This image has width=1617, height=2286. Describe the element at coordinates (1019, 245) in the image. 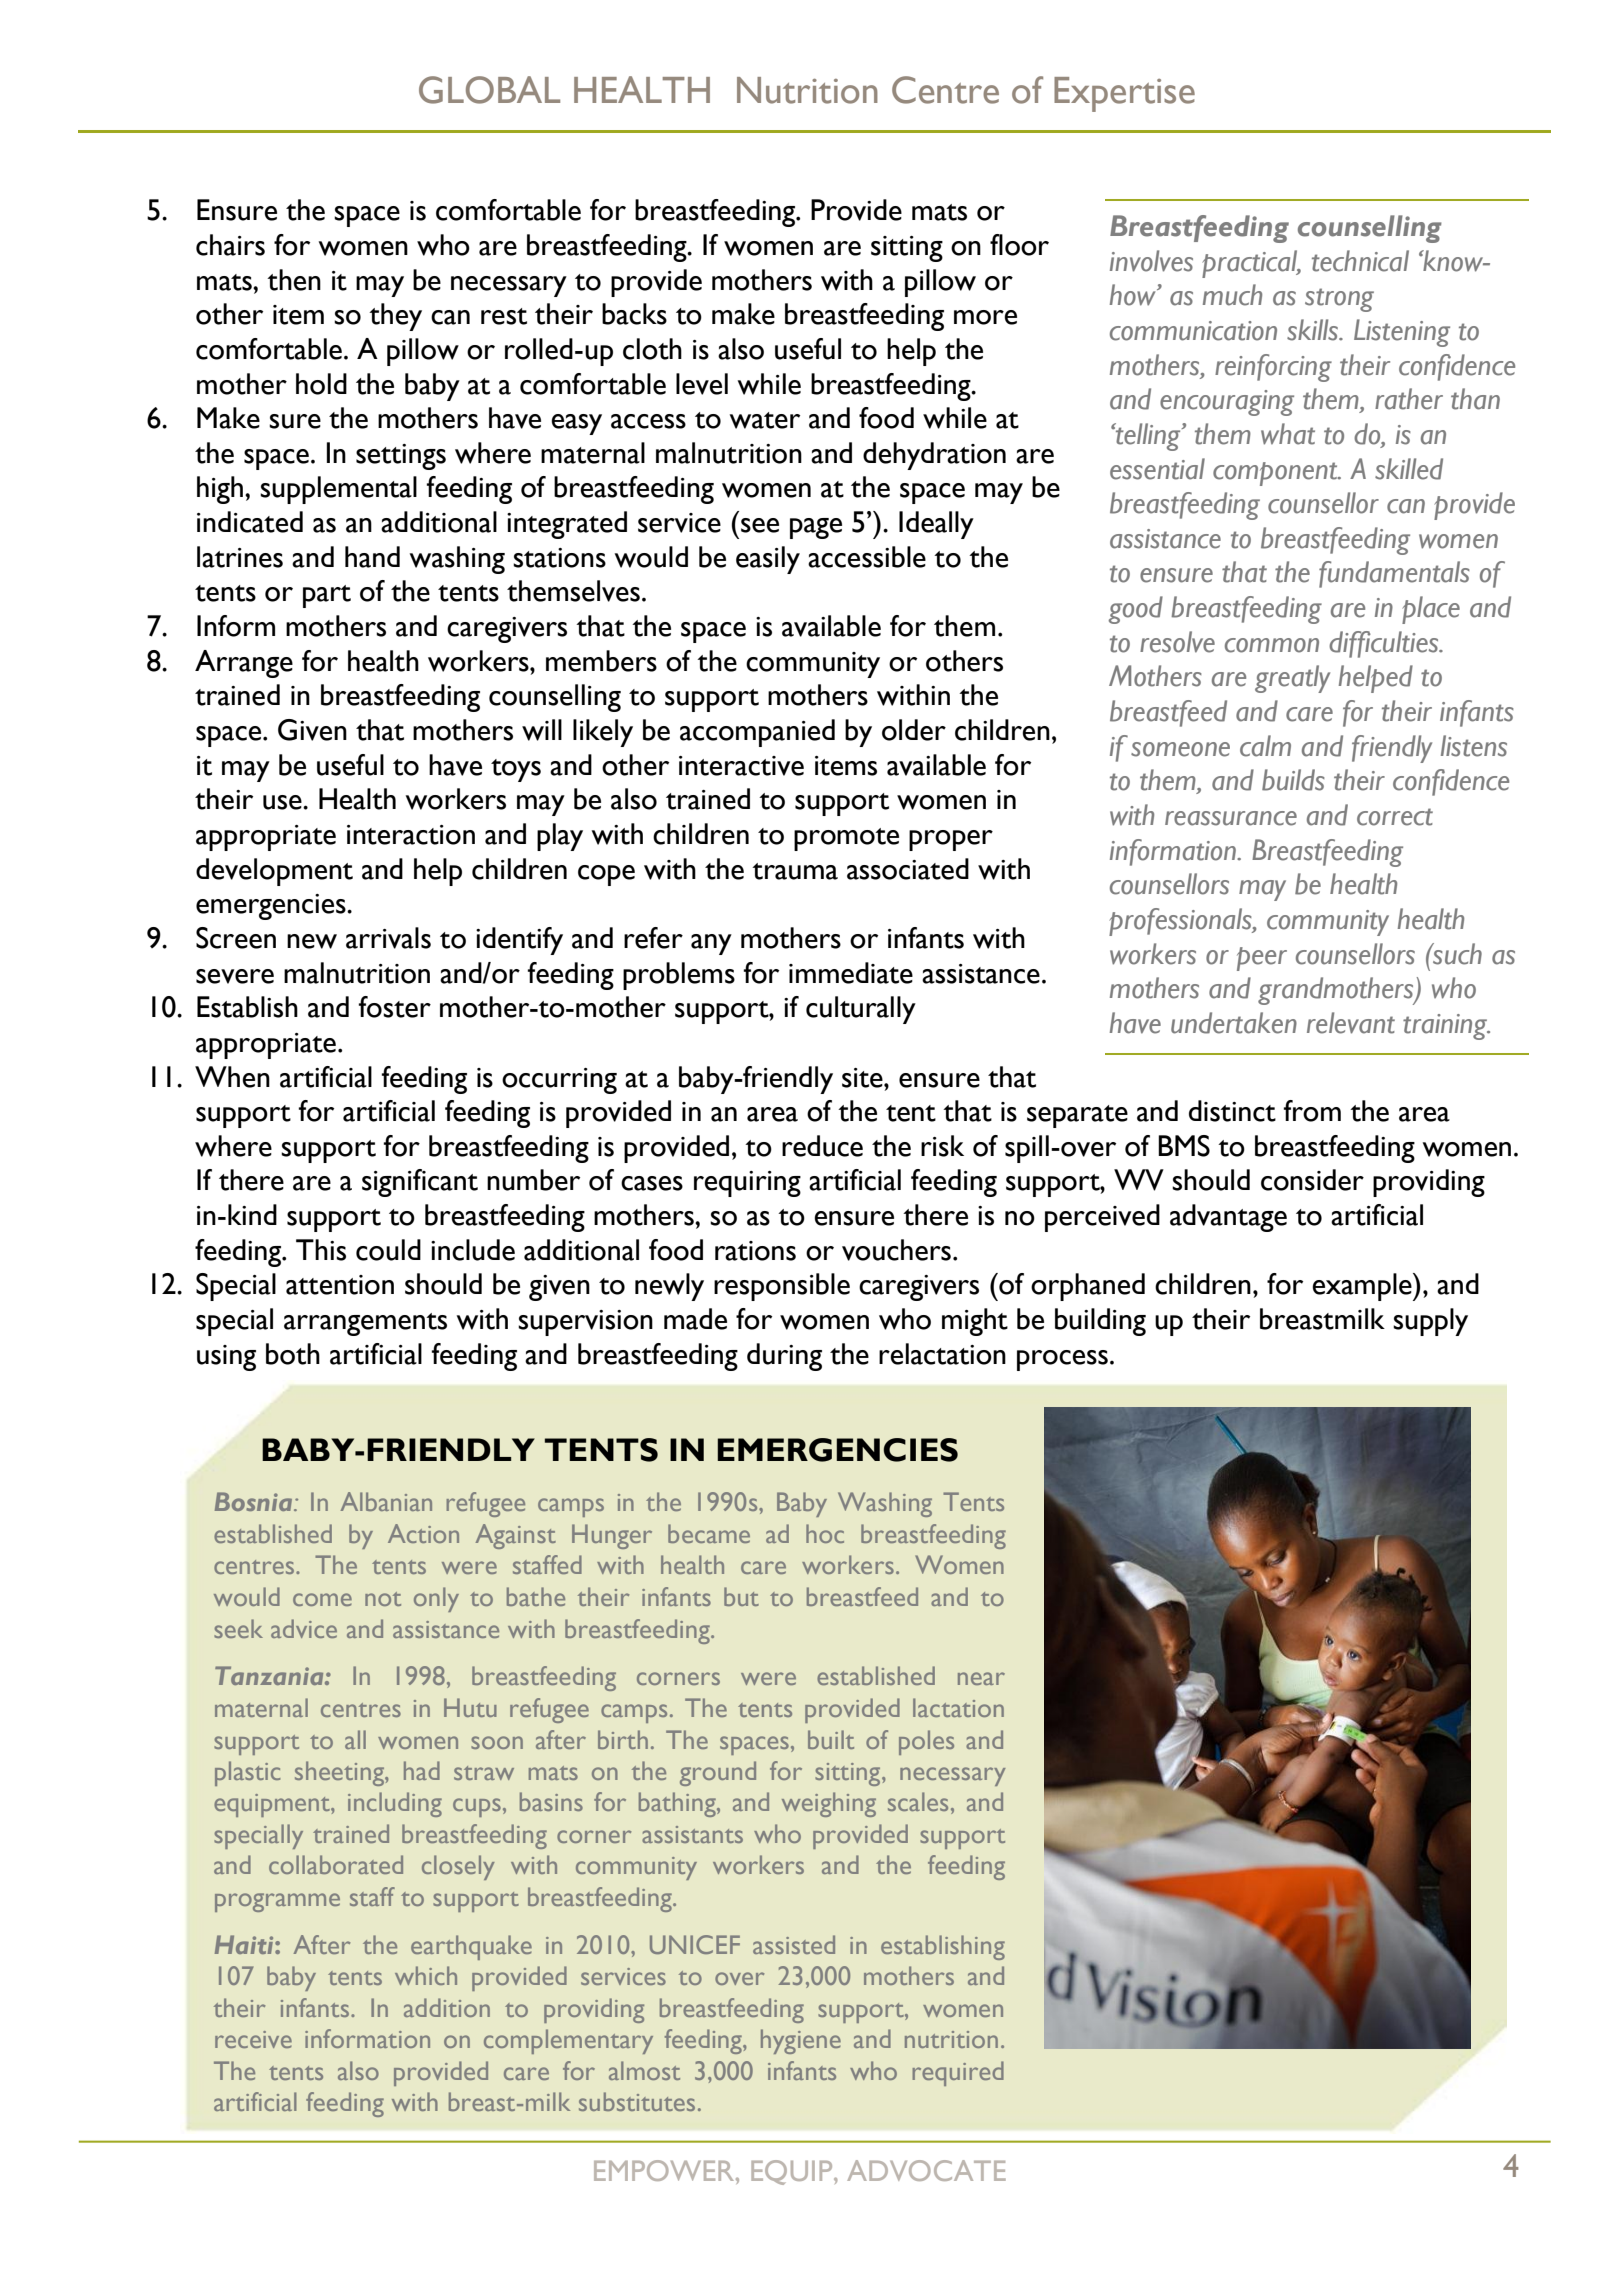

I see `floor` at that location.
